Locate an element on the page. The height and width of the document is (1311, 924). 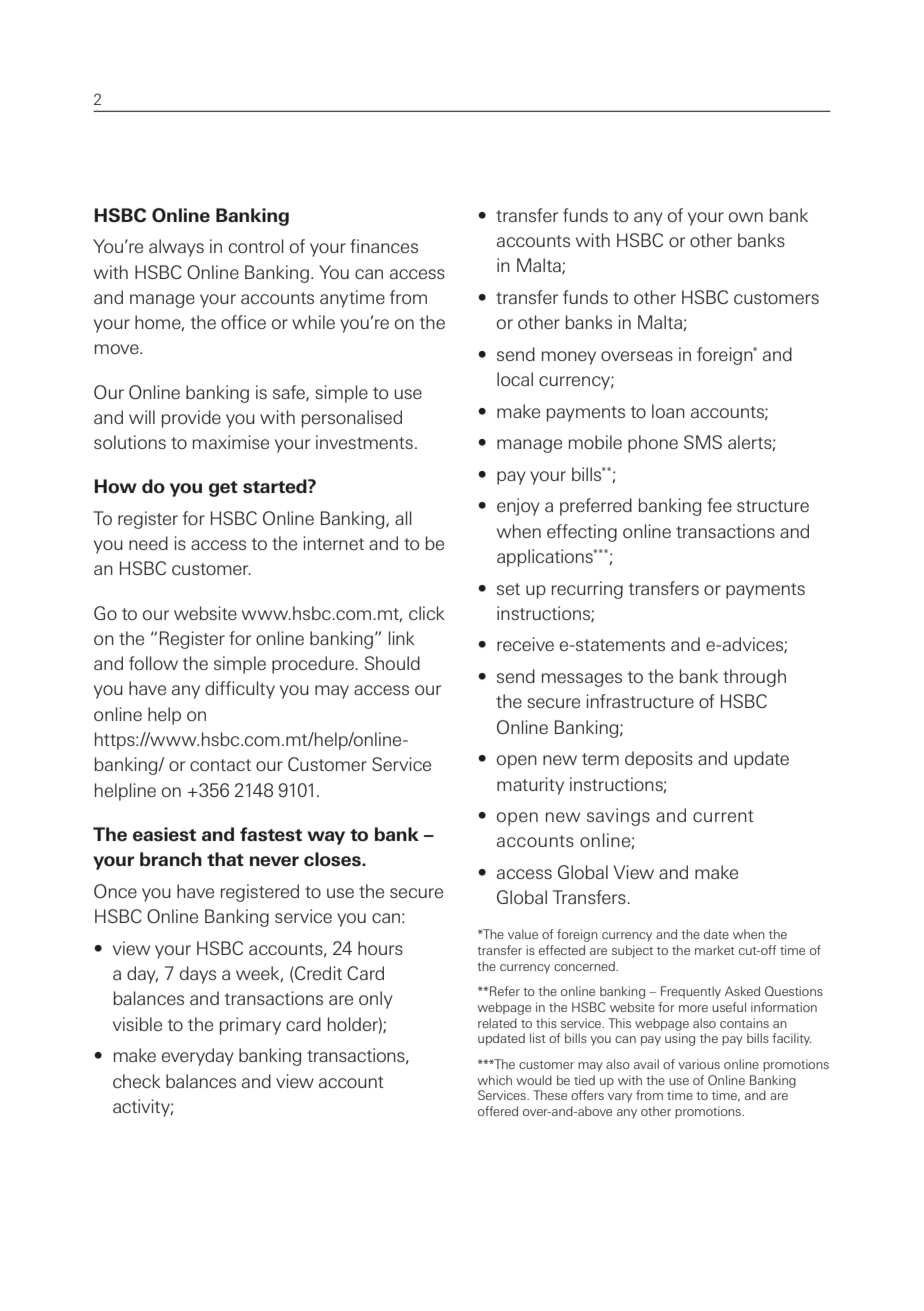
follow is located at coordinates (153, 663).
